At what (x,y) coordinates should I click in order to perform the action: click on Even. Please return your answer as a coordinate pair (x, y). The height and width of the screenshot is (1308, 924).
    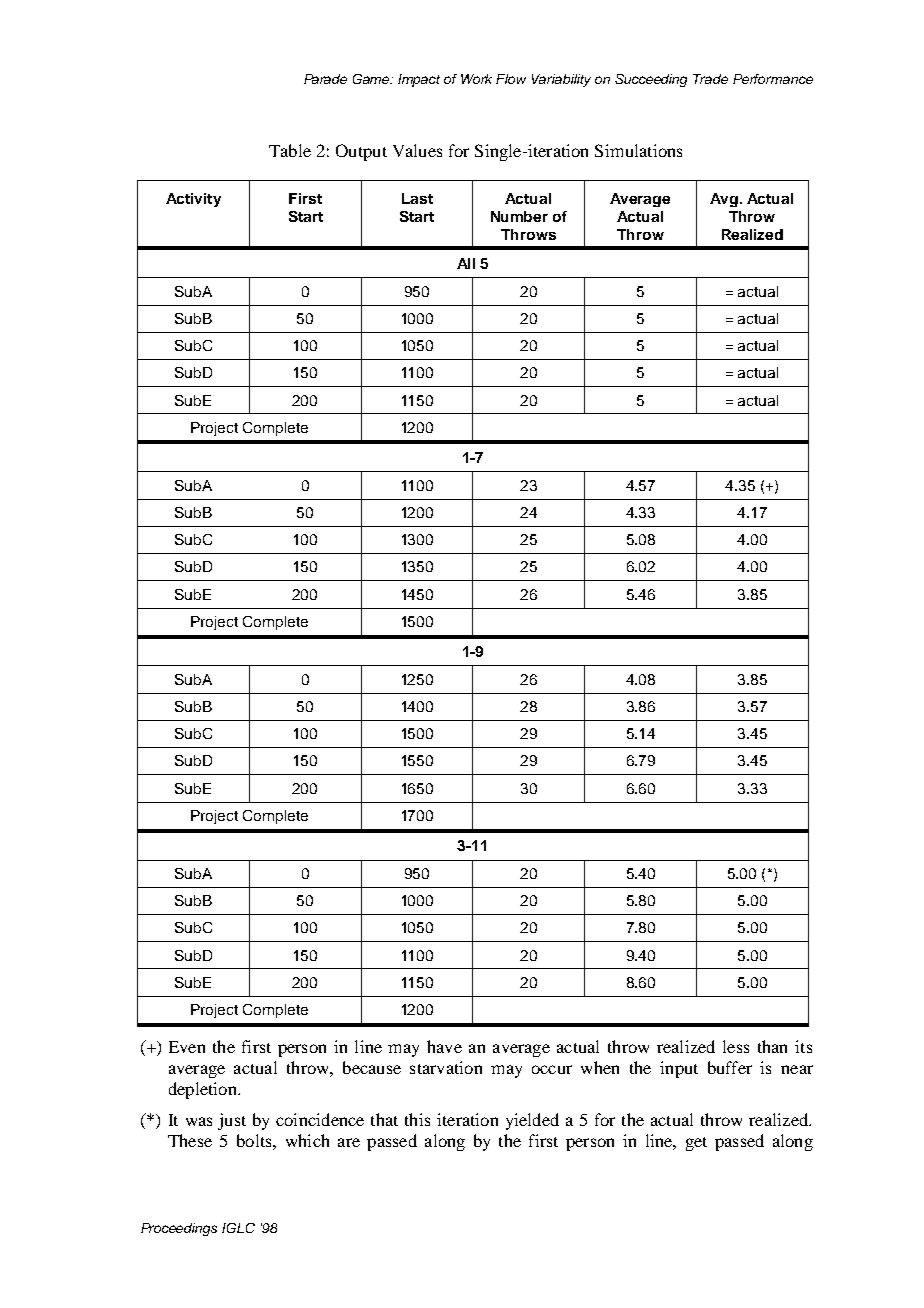
    Looking at the image, I should click on (187, 1047).
